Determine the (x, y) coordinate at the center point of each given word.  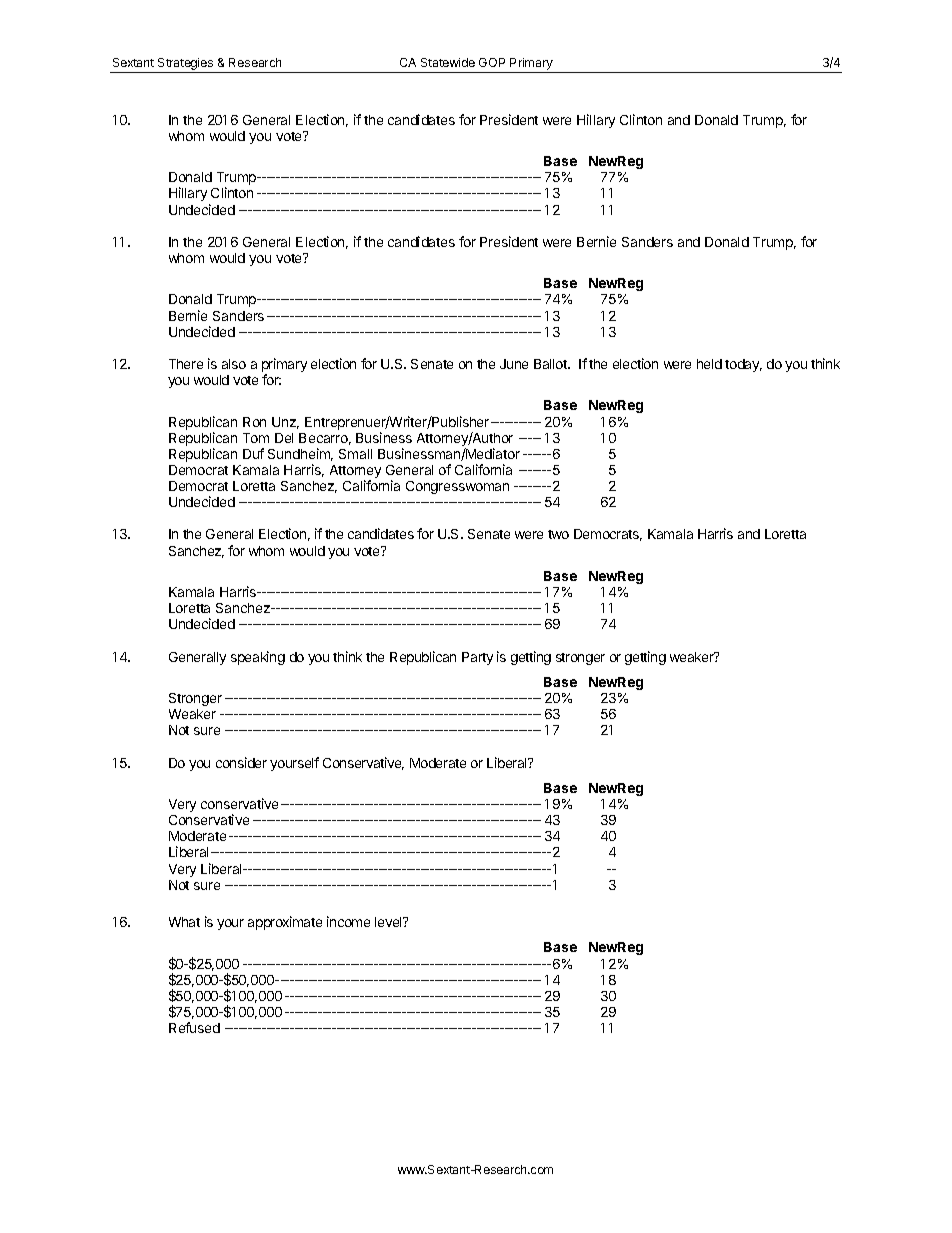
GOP (492, 62)
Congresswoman (457, 487)
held (709, 364)
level (390, 922)
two (558, 534)
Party (477, 658)
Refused (194, 1027)
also (234, 364)
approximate (285, 923)
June (514, 364)
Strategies (186, 65)
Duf (253, 453)
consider (241, 762)
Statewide (448, 62)
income (348, 921)
